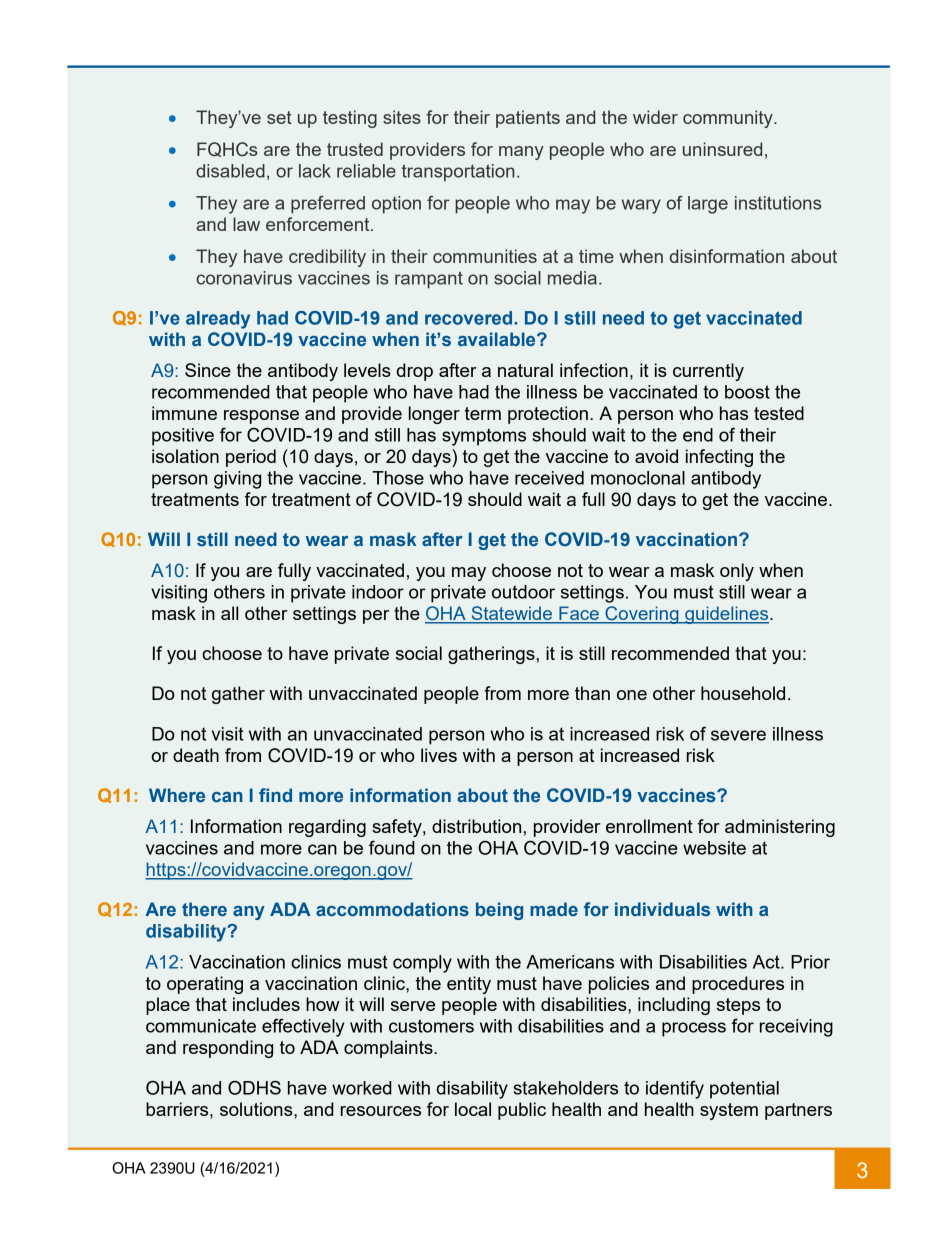 This page has height=1233, width=952. What do you see at coordinates (525, 370) in the page?
I see `natural` at bounding box center [525, 370].
